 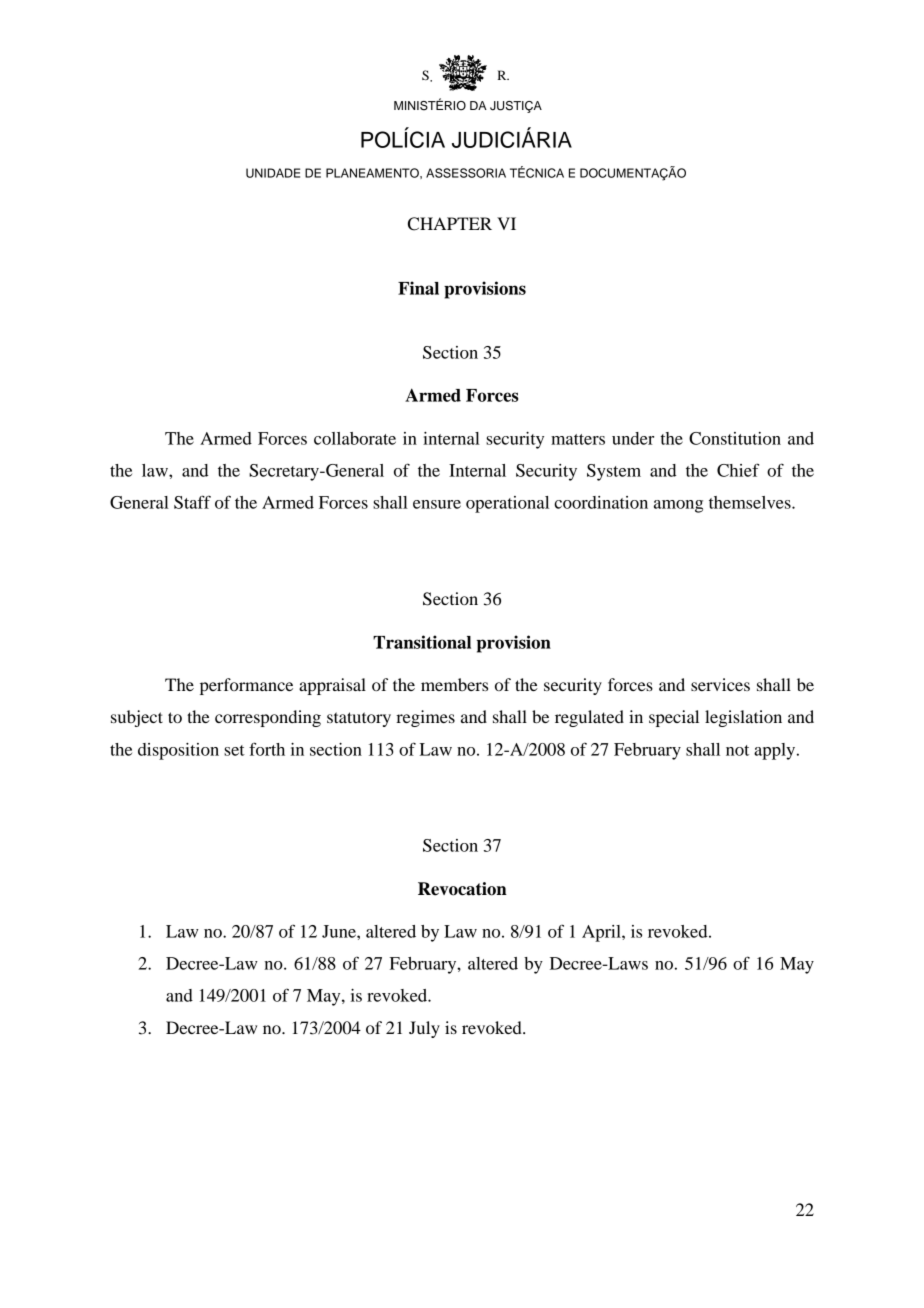 What do you see at coordinates (425, 718) in the screenshot?
I see `regimes` at bounding box center [425, 718].
